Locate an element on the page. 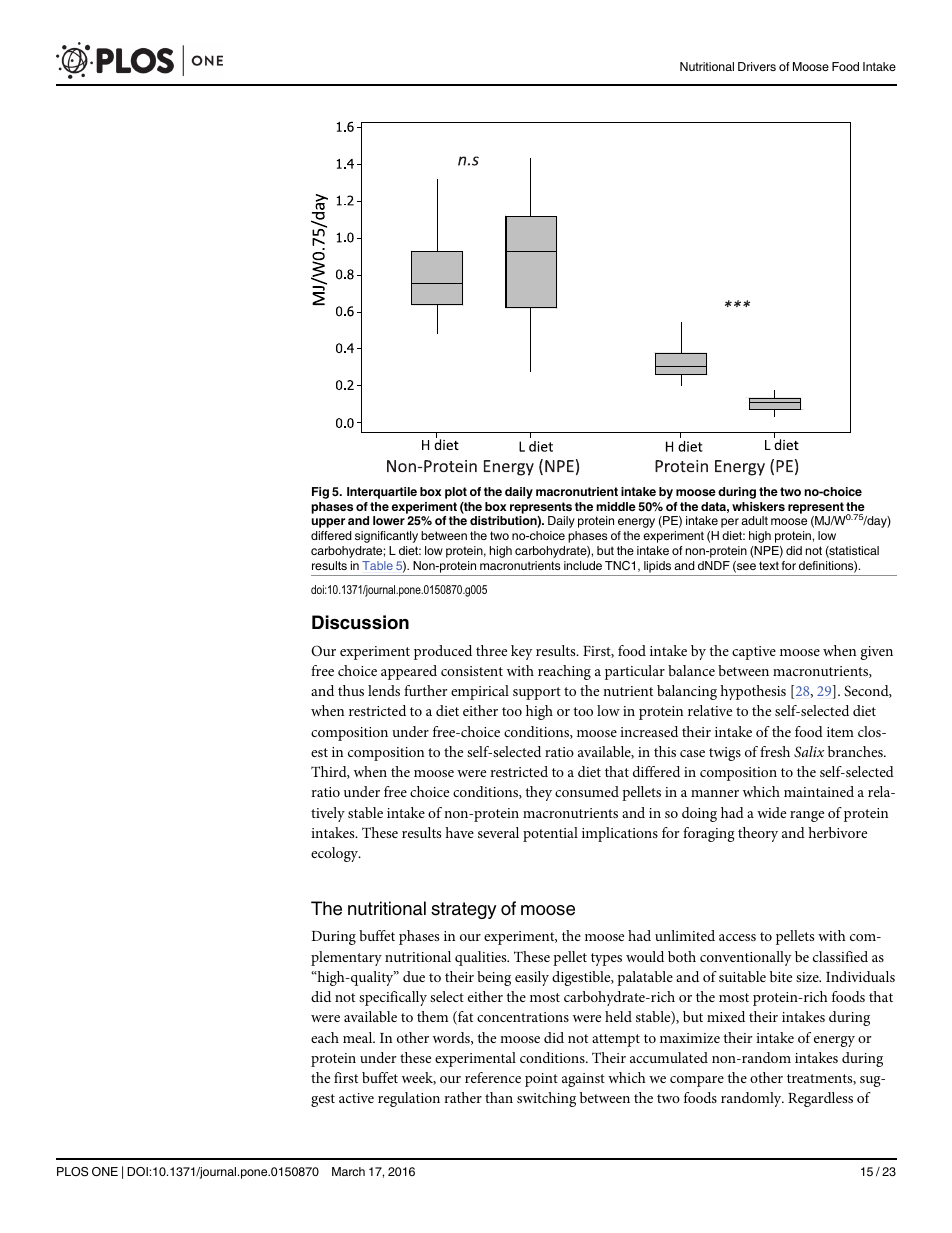  three is located at coordinates (491, 650).
